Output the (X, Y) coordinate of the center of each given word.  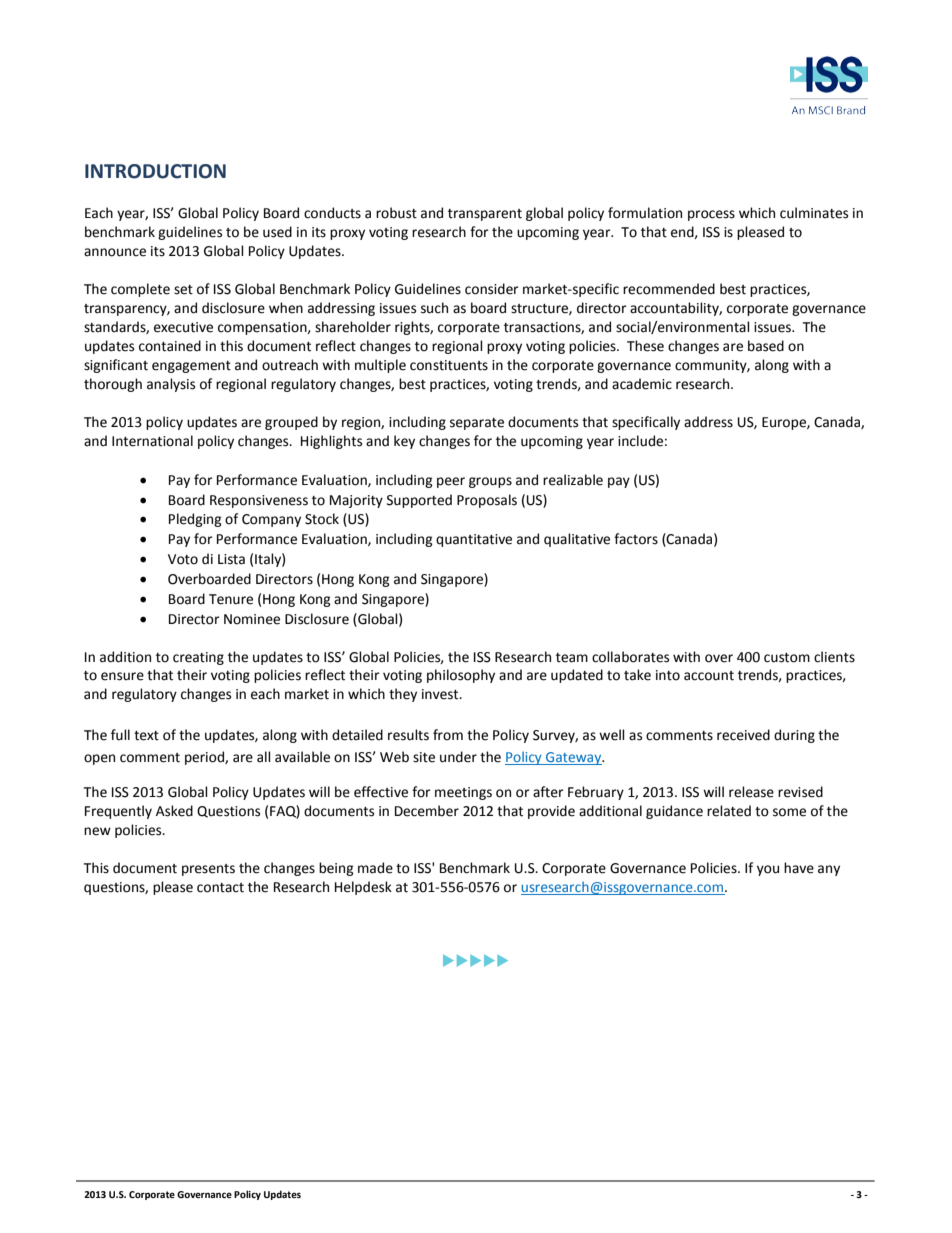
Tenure (231, 599)
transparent (485, 215)
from (448, 735)
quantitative (474, 540)
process (711, 215)
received (743, 735)
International (152, 441)
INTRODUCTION (155, 171)
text (146, 736)
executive (183, 327)
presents (208, 870)
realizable (573, 480)
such (434, 308)
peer (451, 482)
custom (787, 658)
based (766, 346)
